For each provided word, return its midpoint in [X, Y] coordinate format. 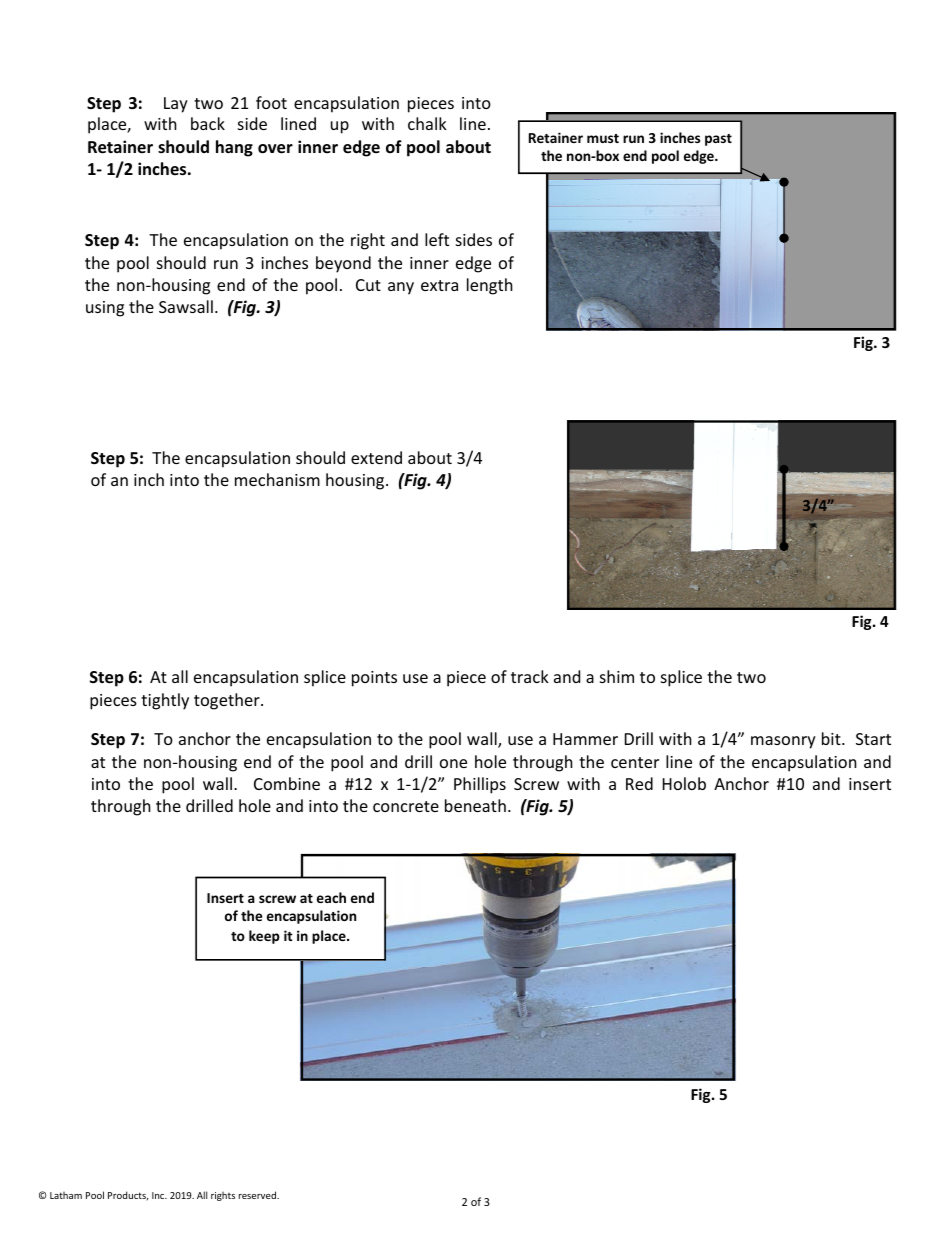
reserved [258, 1195]
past [718, 140]
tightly [165, 701]
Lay [176, 105]
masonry [783, 742]
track [530, 676]
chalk [427, 123]
